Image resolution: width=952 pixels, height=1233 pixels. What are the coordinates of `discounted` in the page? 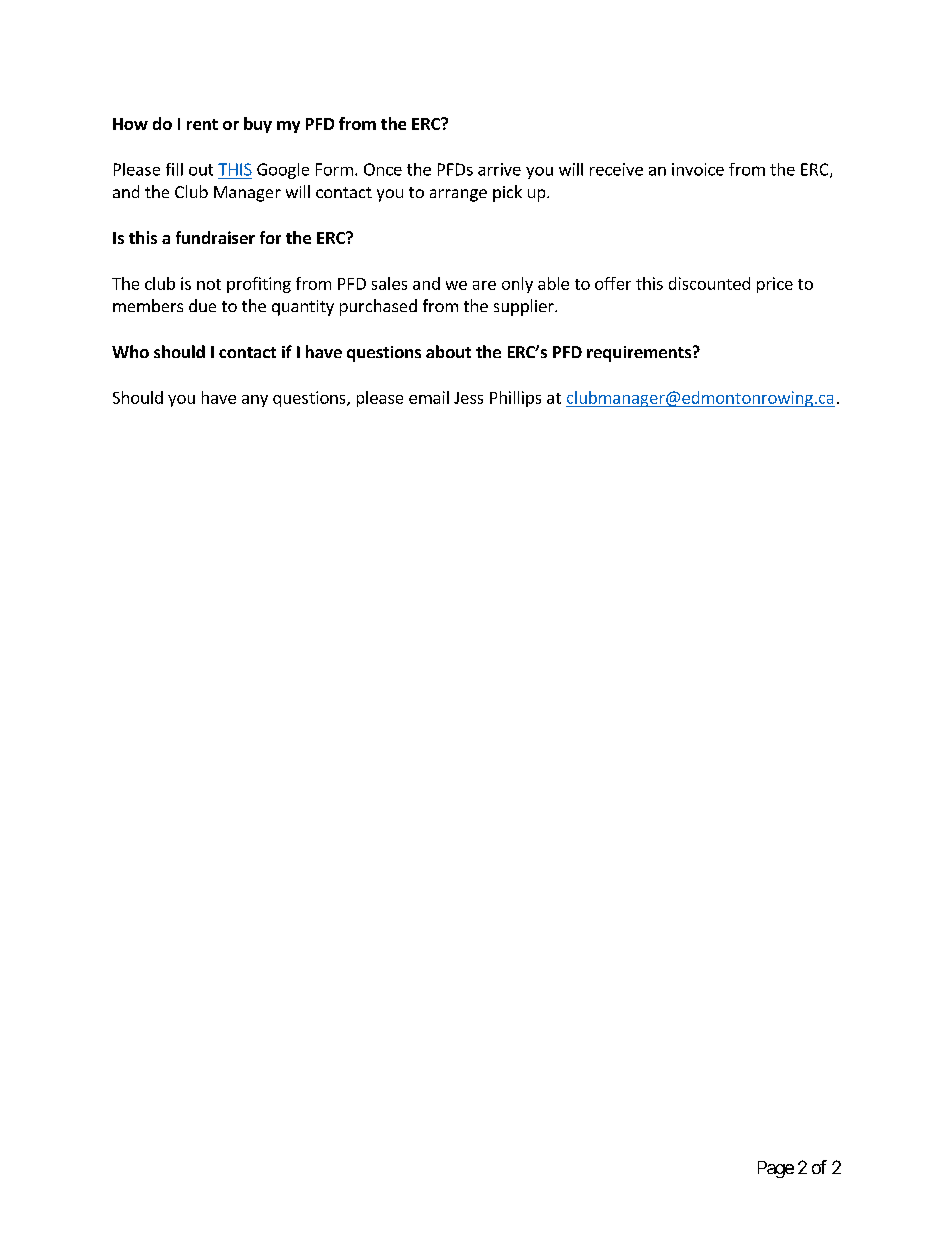 It's located at (709, 283).
